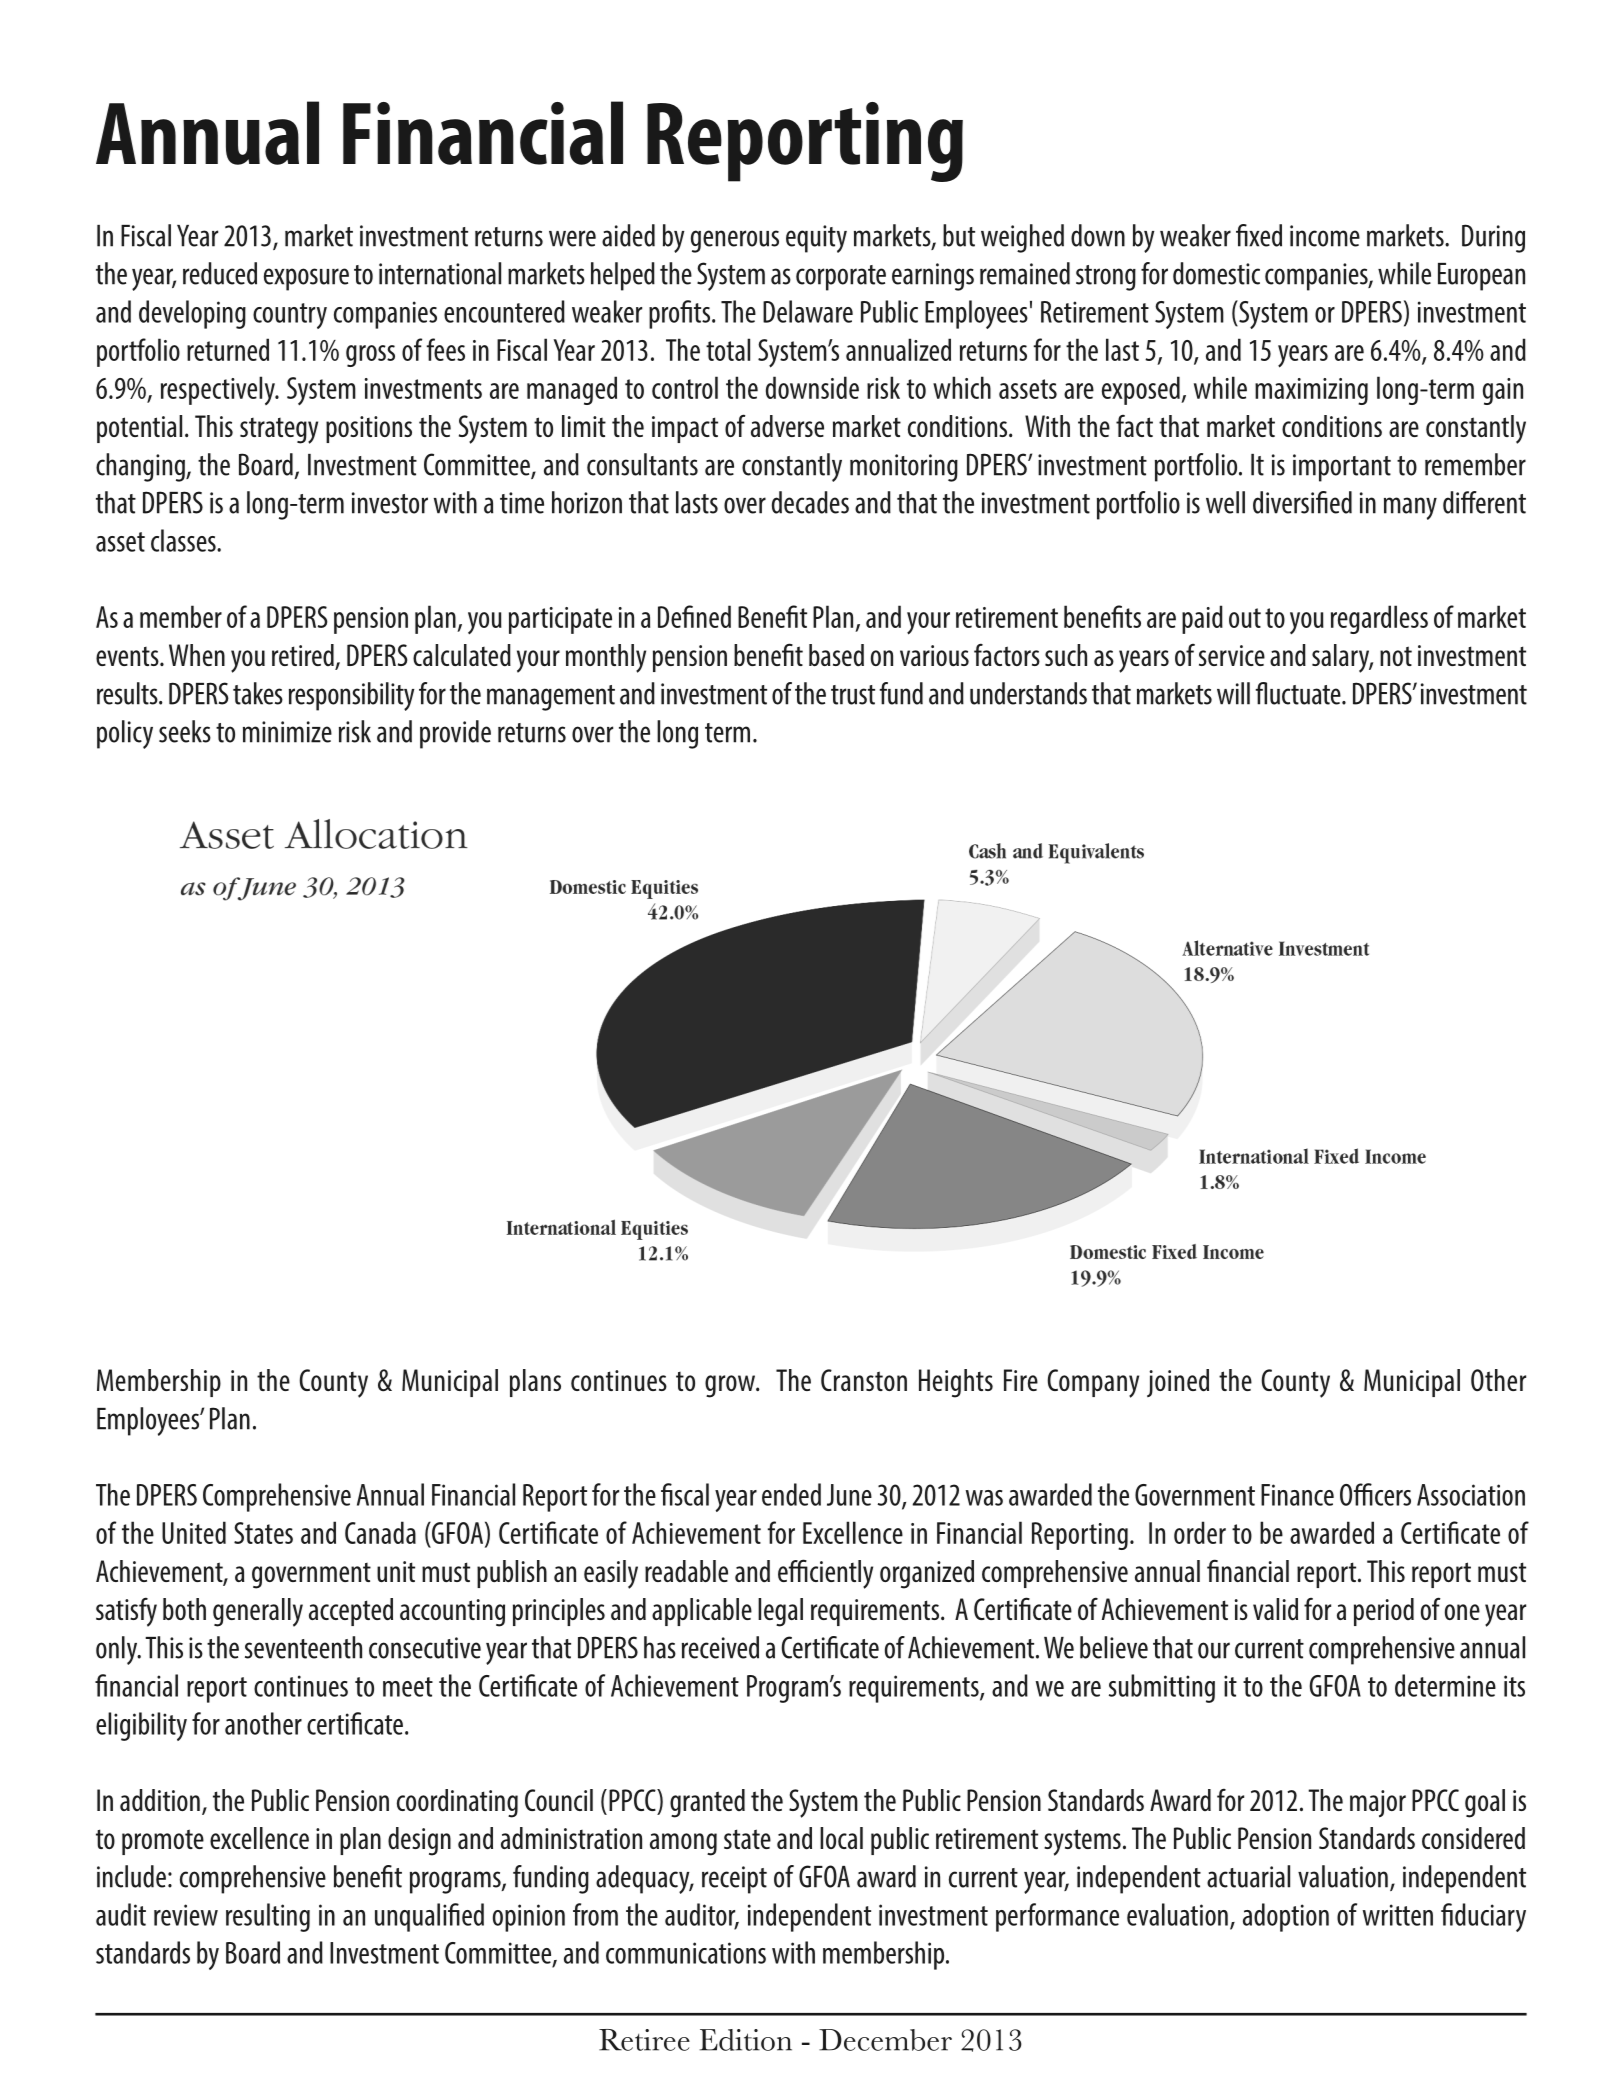 The height and width of the image is (2099, 1622). What do you see at coordinates (1178, 1383) in the image?
I see `joined` at bounding box center [1178, 1383].
